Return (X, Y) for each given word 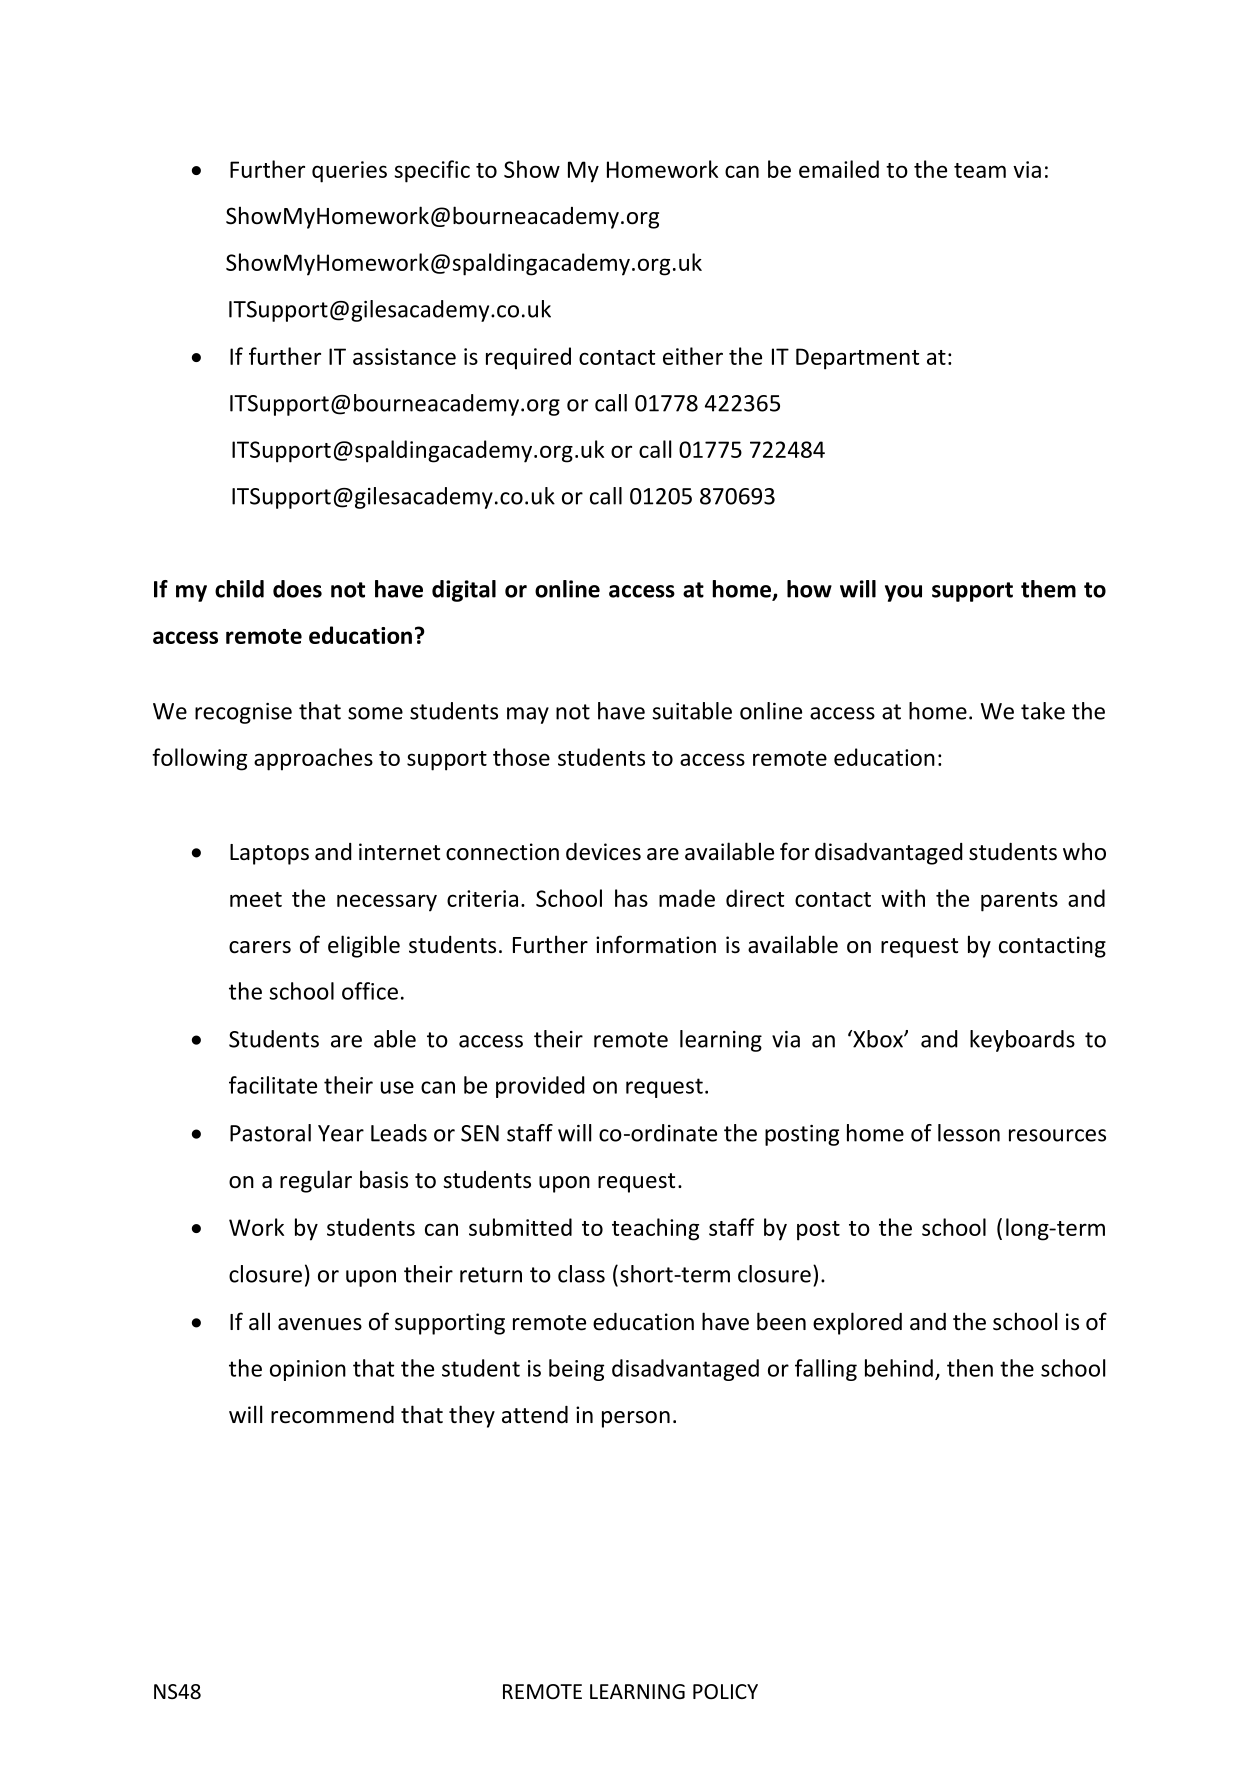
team (980, 170)
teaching (655, 1229)
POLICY (725, 1691)
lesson (969, 1133)
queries (349, 172)
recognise (243, 713)
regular (316, 1181)
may (528, 715)
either (693, 356)
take (1043, 711)
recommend (332, 1415)
